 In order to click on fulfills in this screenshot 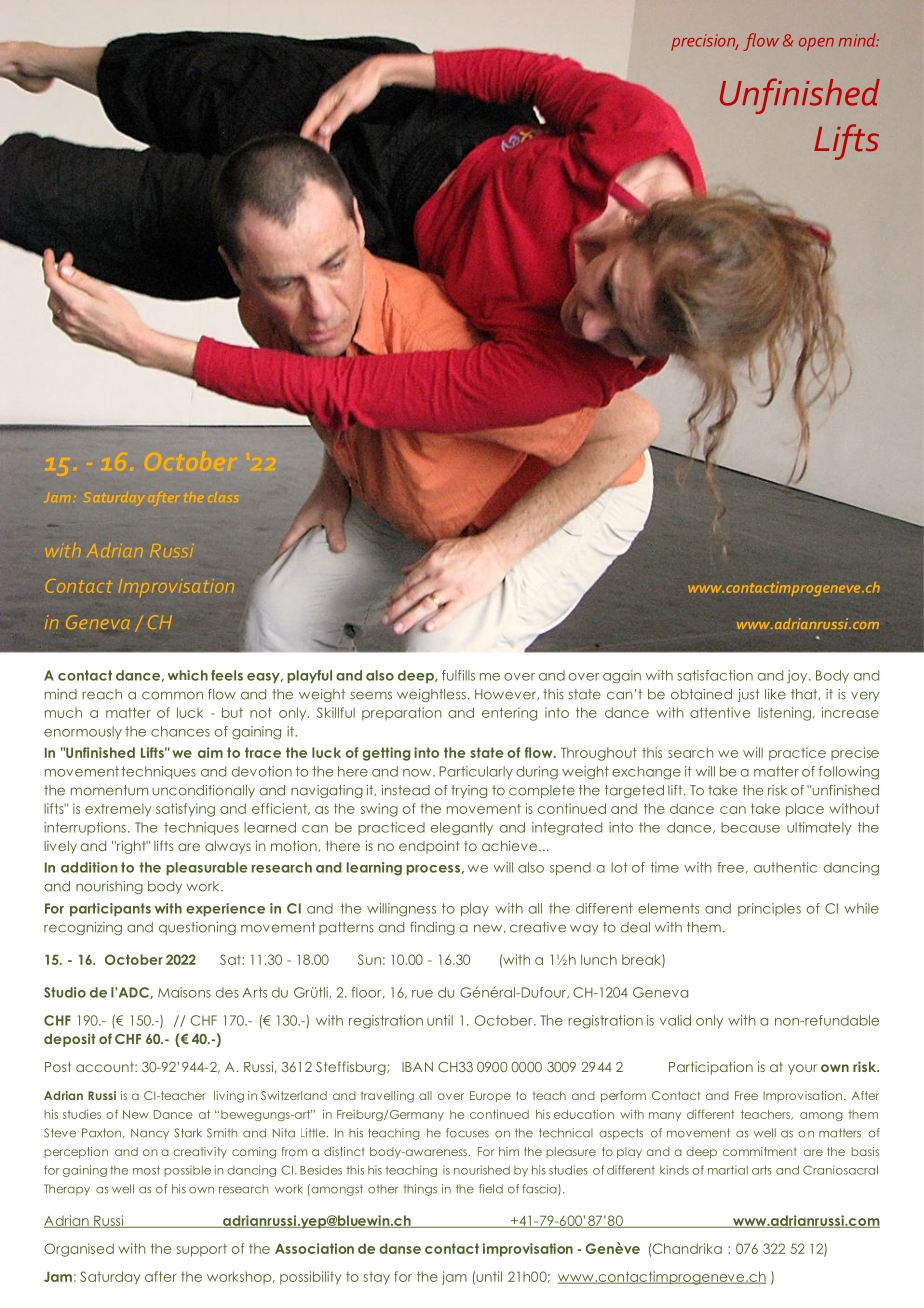, I will do `click(458, 675)`.
